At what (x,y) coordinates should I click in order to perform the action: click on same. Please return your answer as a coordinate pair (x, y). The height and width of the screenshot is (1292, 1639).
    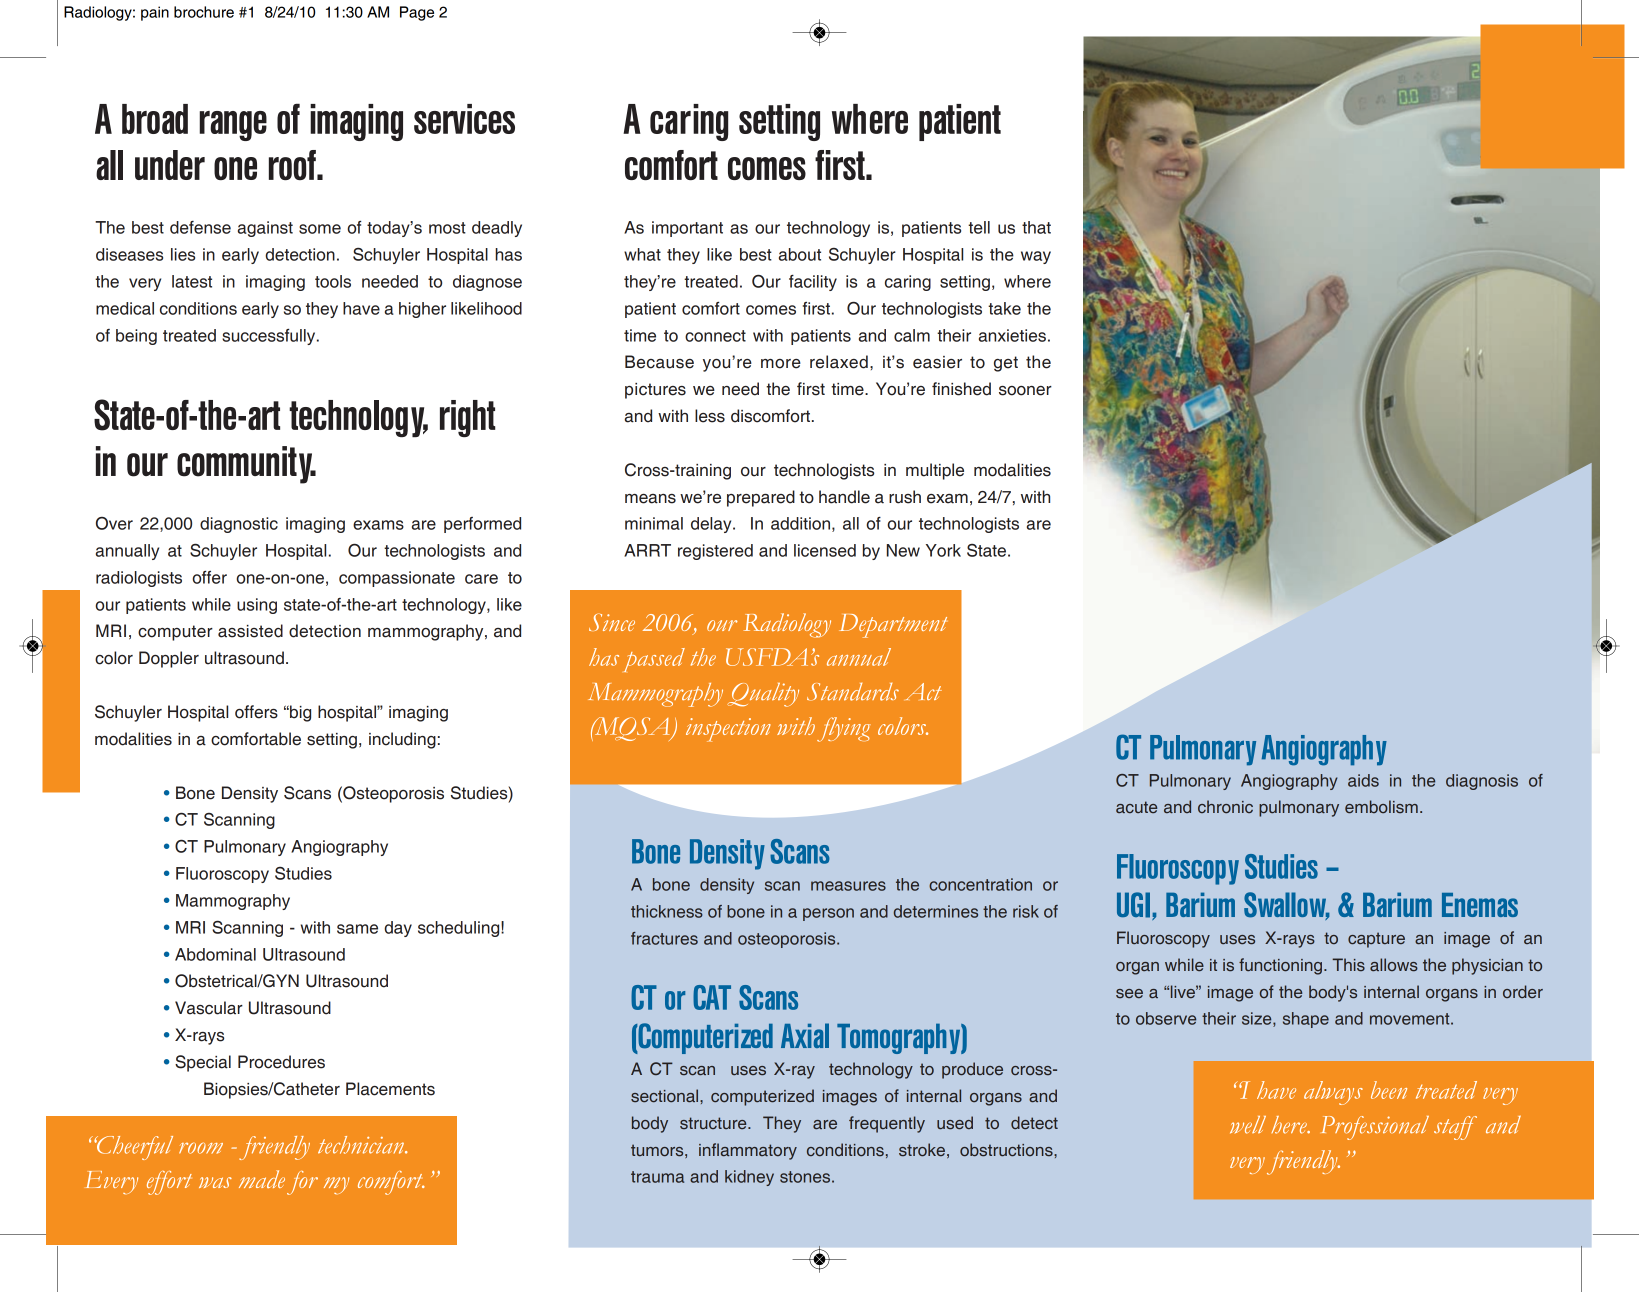
    Looking at the image, I should click on (357, 929).
